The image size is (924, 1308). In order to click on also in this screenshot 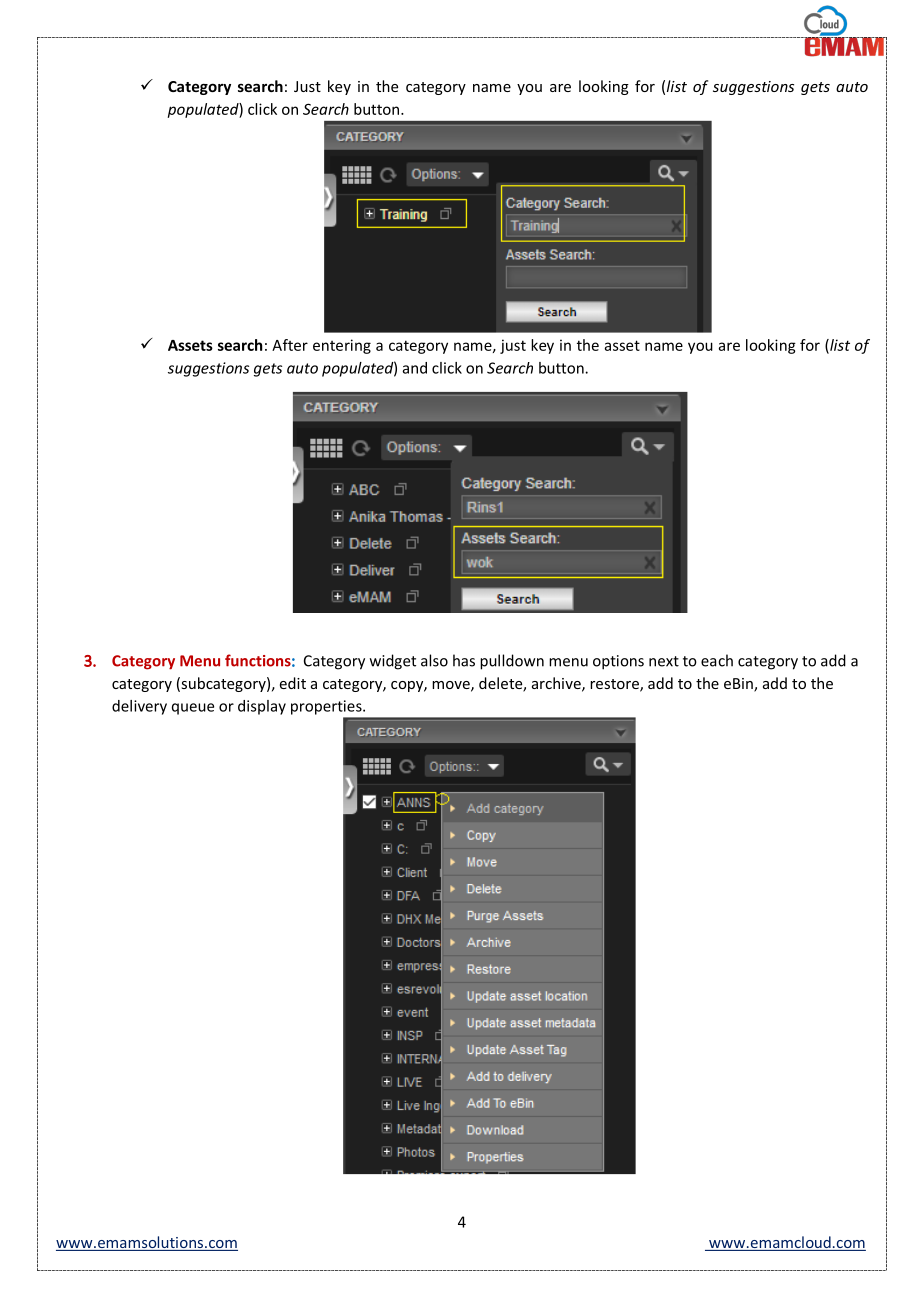, I will do `click(434, 660)`.
